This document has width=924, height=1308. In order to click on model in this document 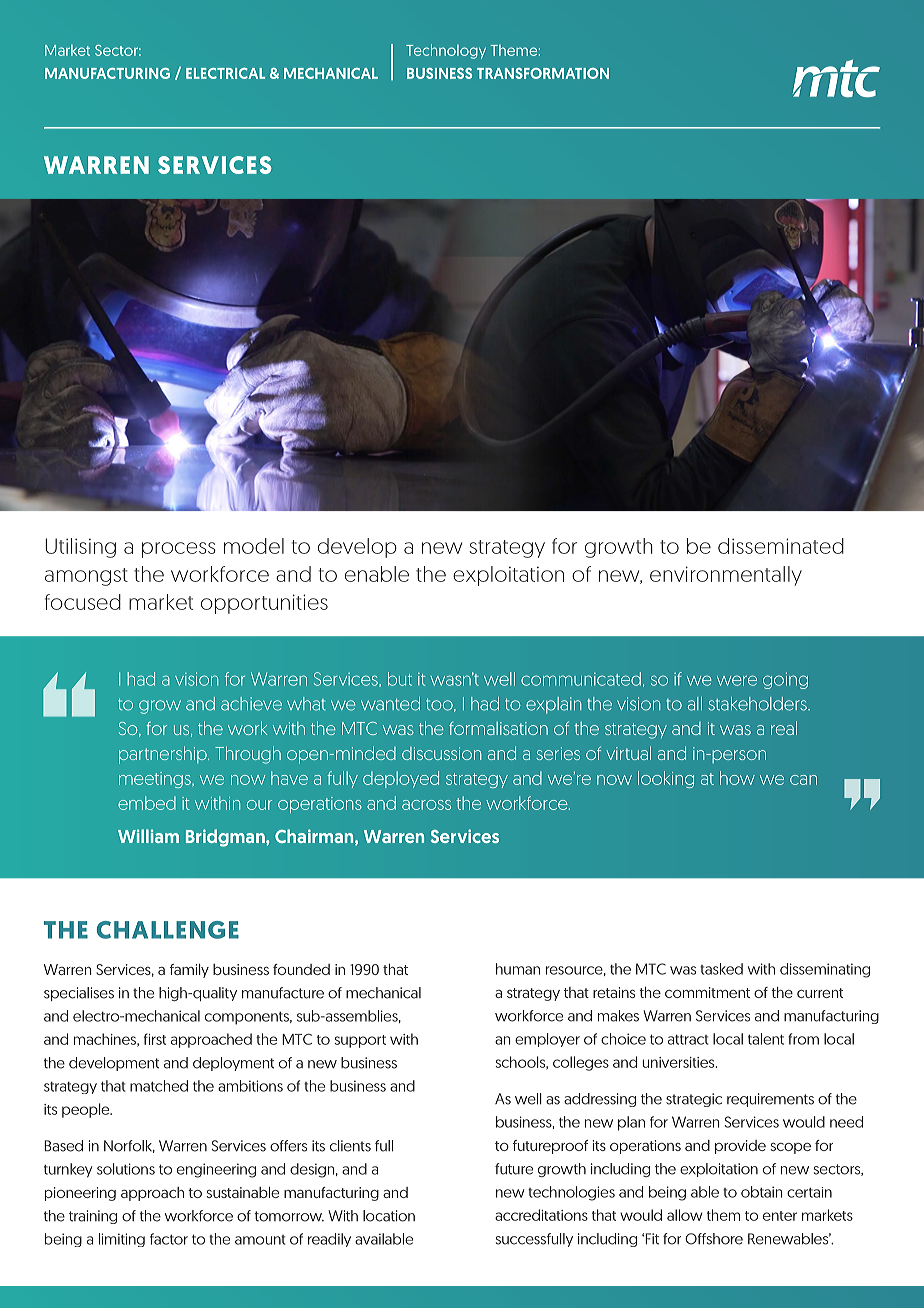, I will do `click(254, 546)`.
